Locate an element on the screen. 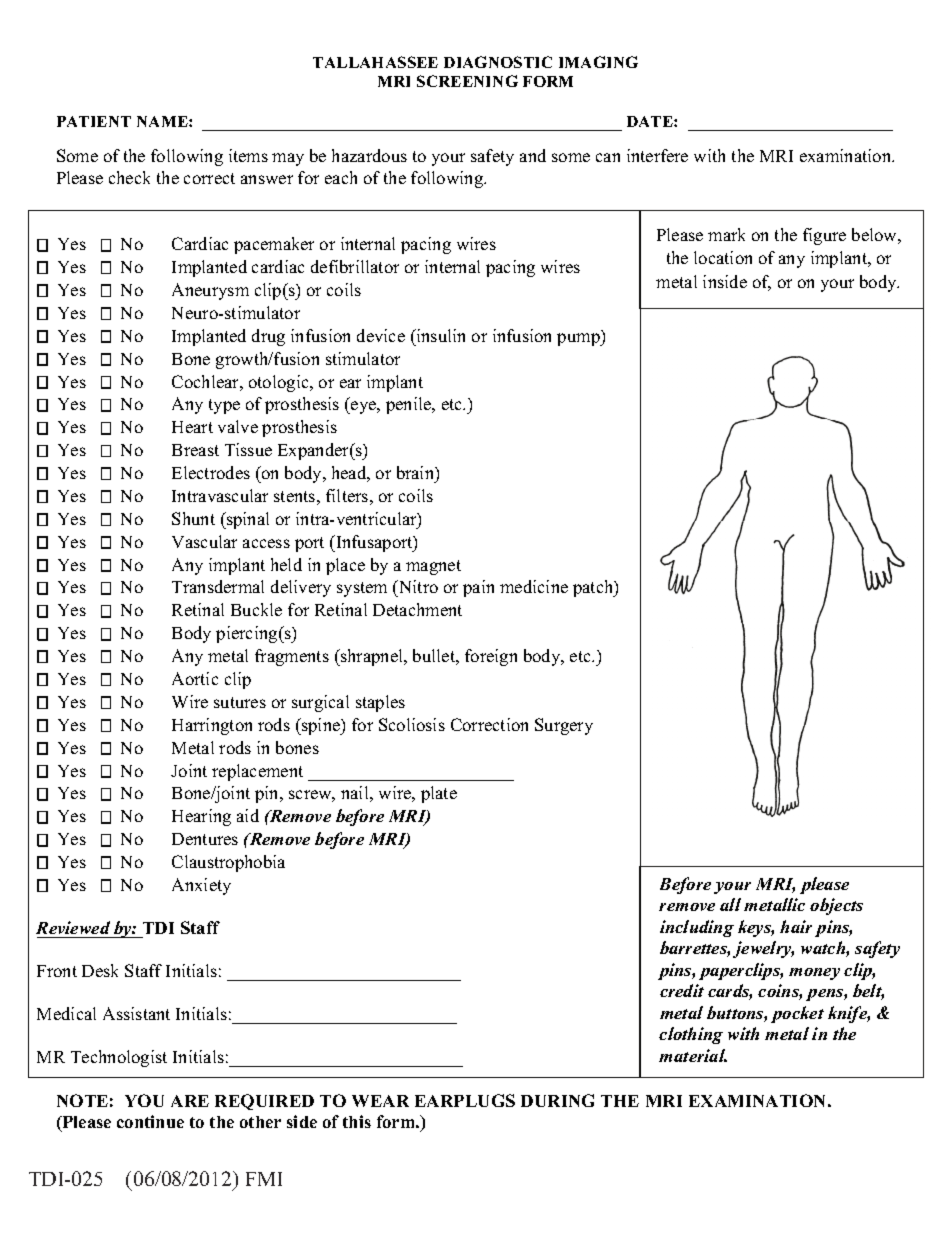 Image resolution: width=952 pixels, height=1233 pixels. objects is located at coordinates (836, 906).
